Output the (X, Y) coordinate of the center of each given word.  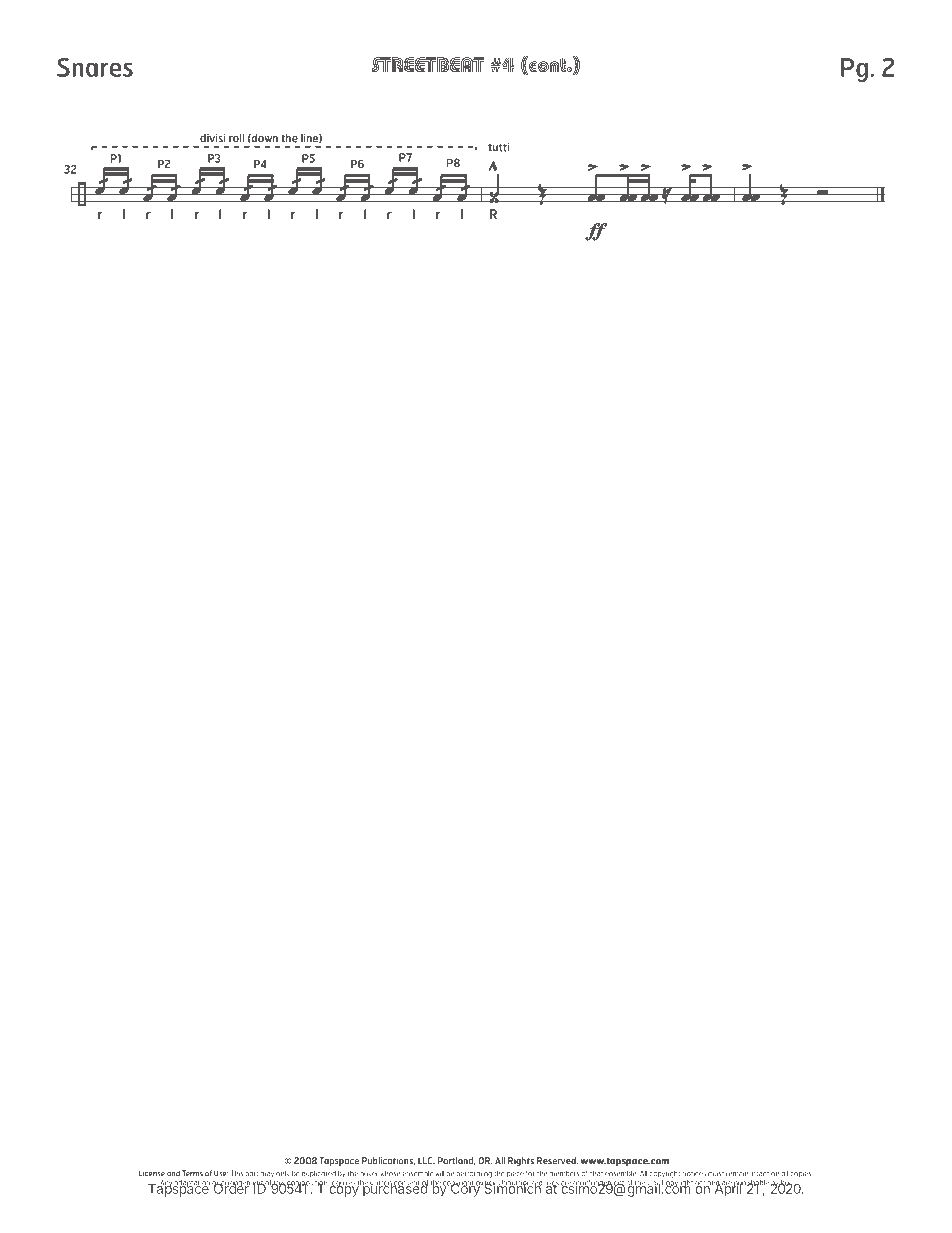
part (252, 1174)
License (152, 1173)
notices (694, 1174)
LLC (426, 1161)
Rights (521, 1161)
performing (474, 1174)
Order (231, 1187)
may (267, 1175)
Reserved (557, 1161)
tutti (498, 147)
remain (737, 1174)
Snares (95, 67)
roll (236, 138)
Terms (192, 1173)
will (440, 1173)
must (716, 1174)
